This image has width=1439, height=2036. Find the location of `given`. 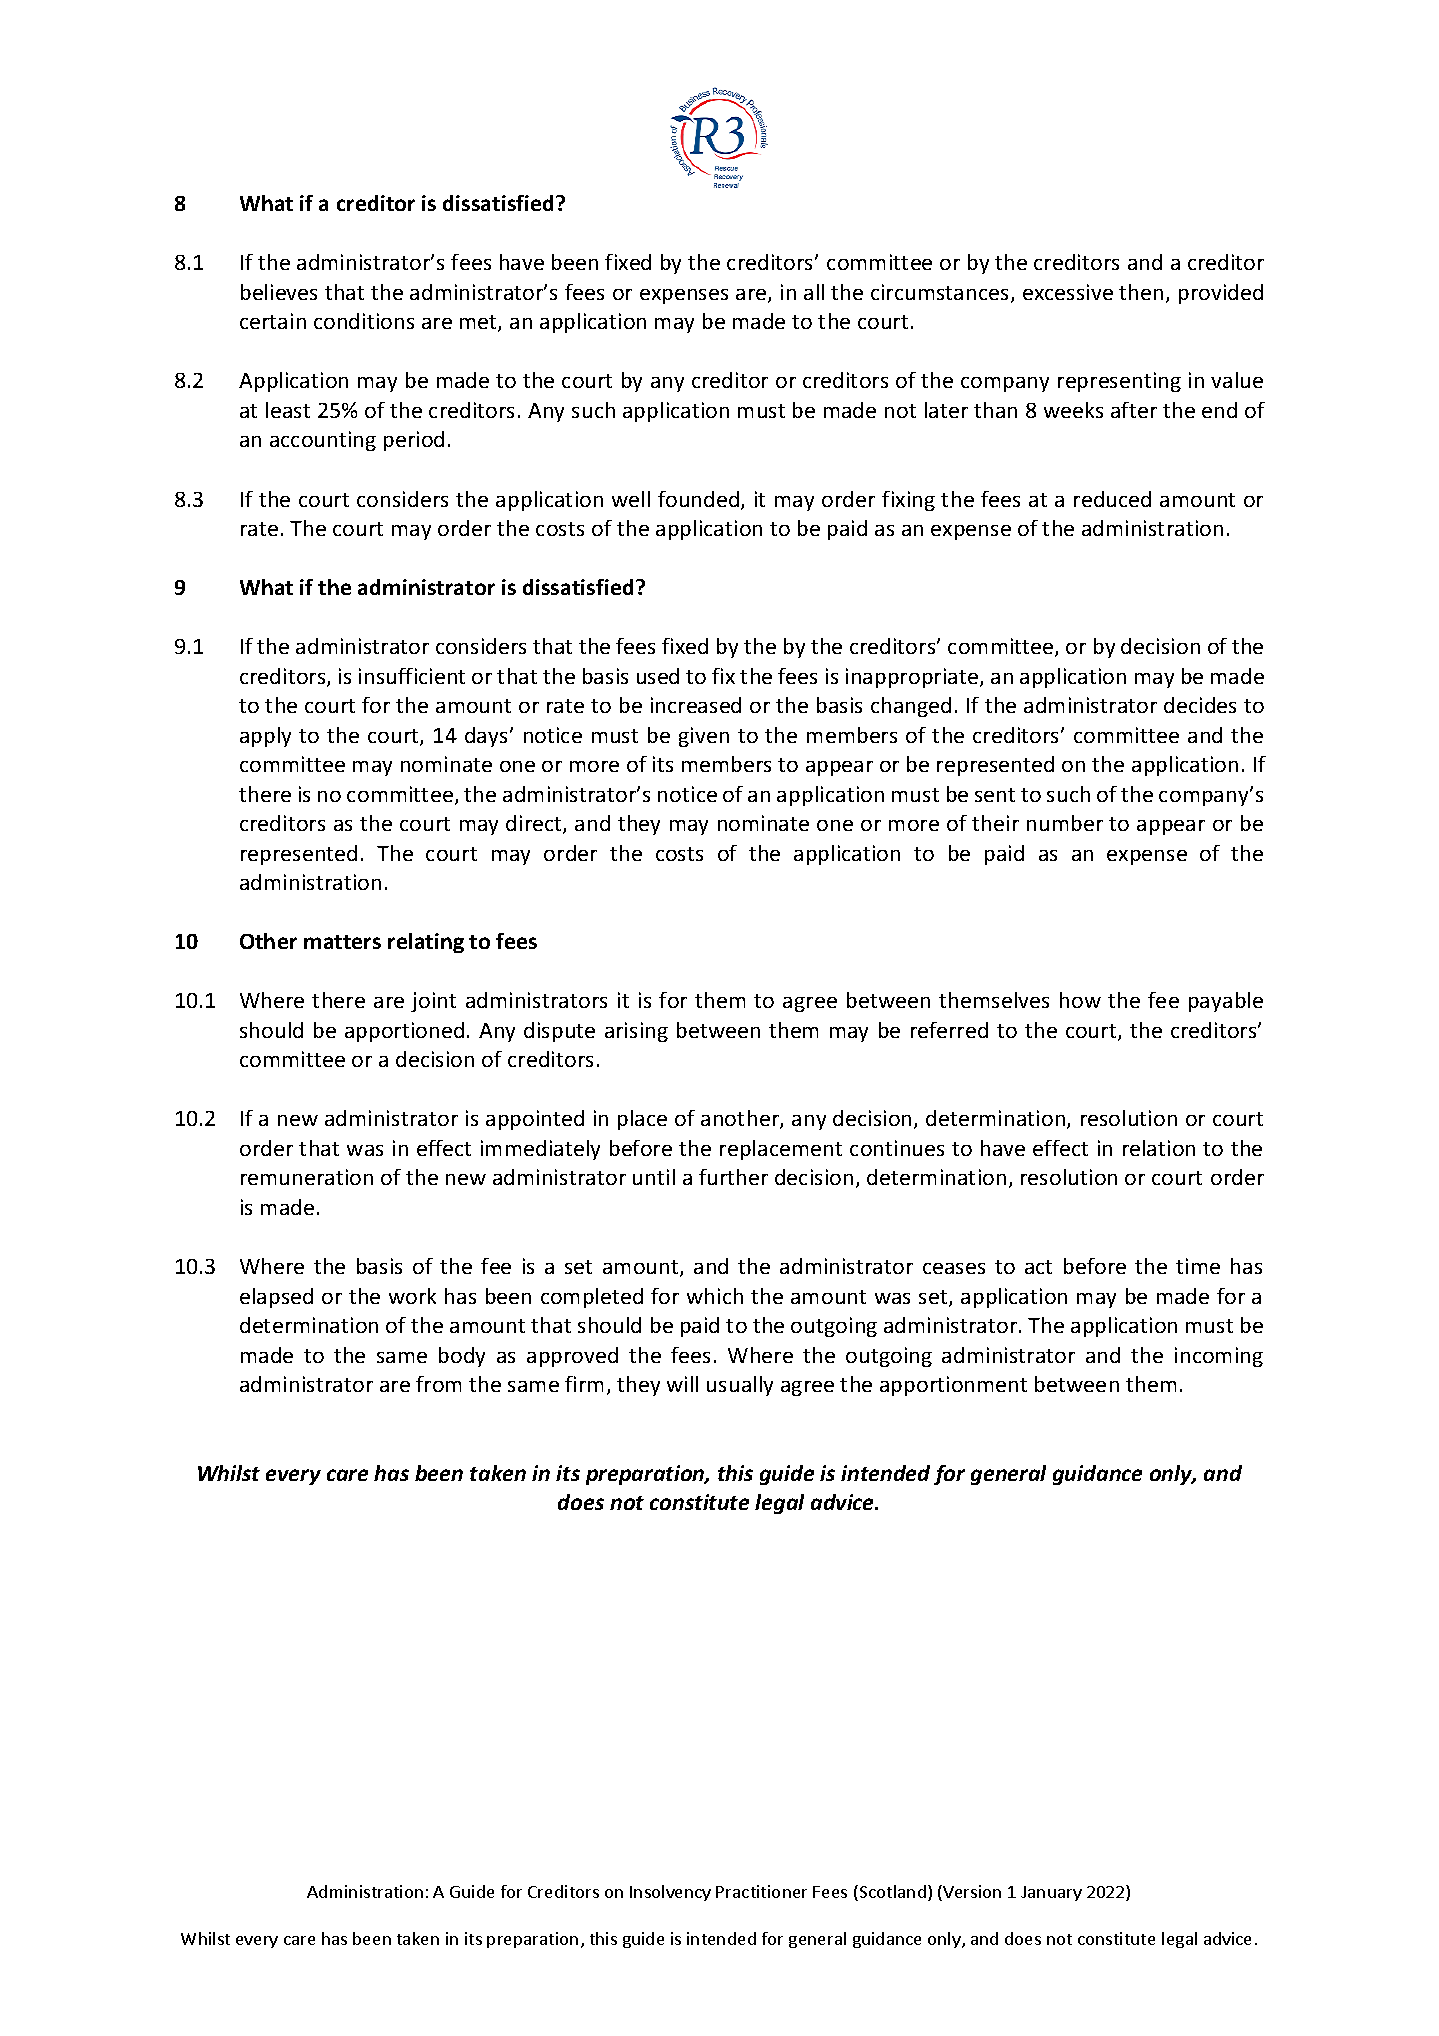

given is located at coordinates (704, 737).
